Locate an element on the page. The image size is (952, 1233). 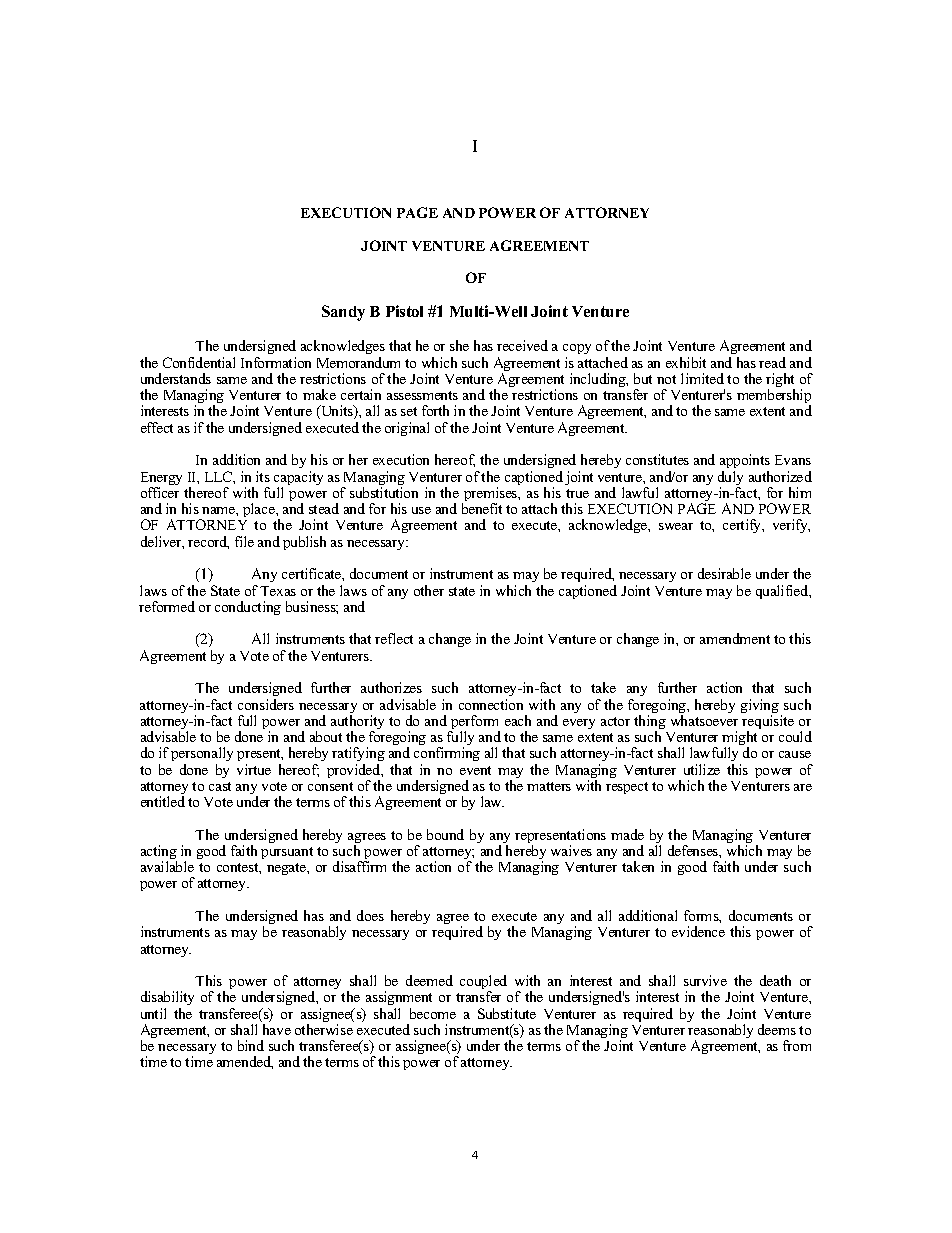
benefit is located at coordinates (482, 508).
